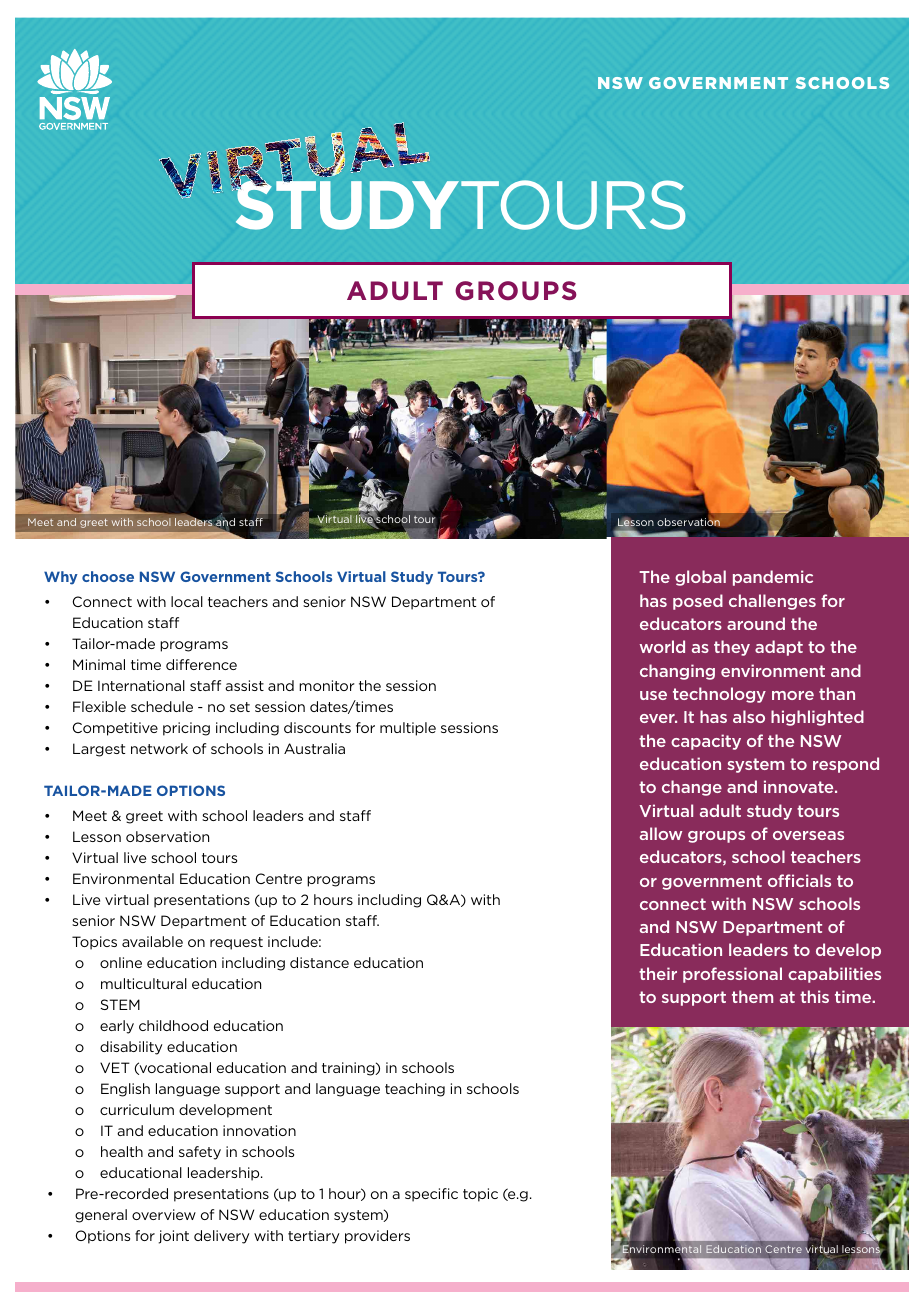 The height and width of the page is (1308, 924). I want to click on specific, so click(431, 1195).
